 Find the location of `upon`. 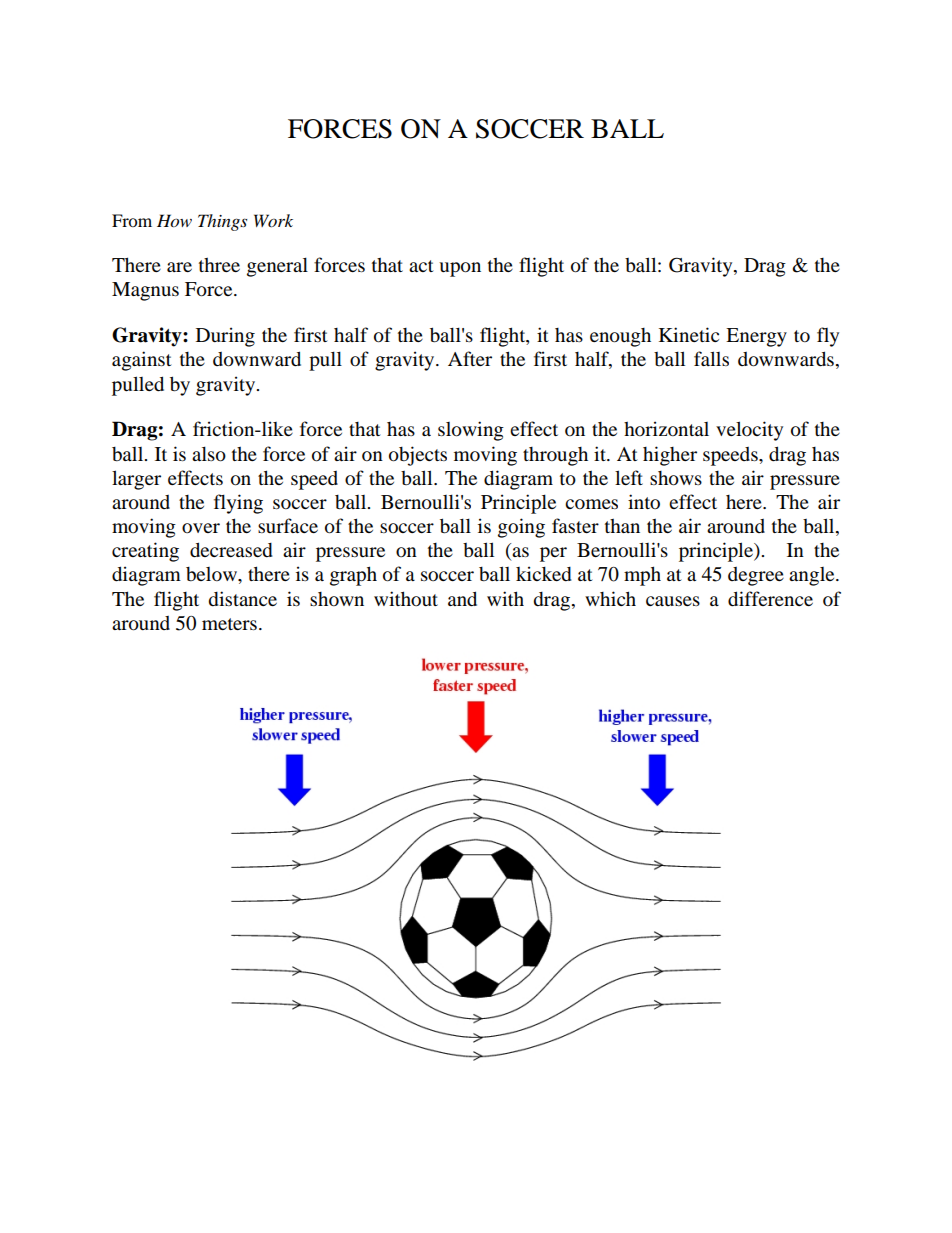

upon is located at coordinates (460, 269).
